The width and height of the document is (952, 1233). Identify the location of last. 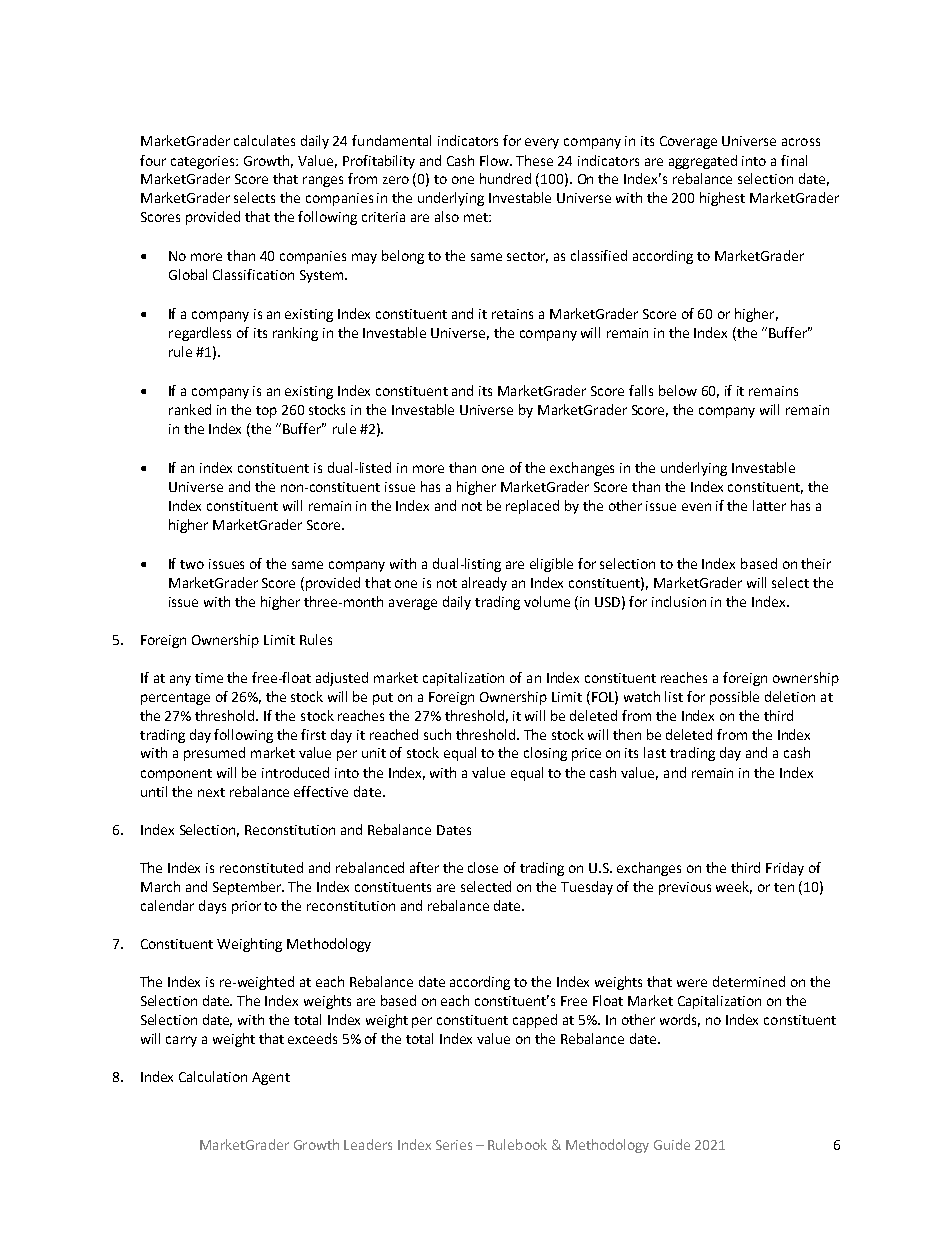
(655, 752).
